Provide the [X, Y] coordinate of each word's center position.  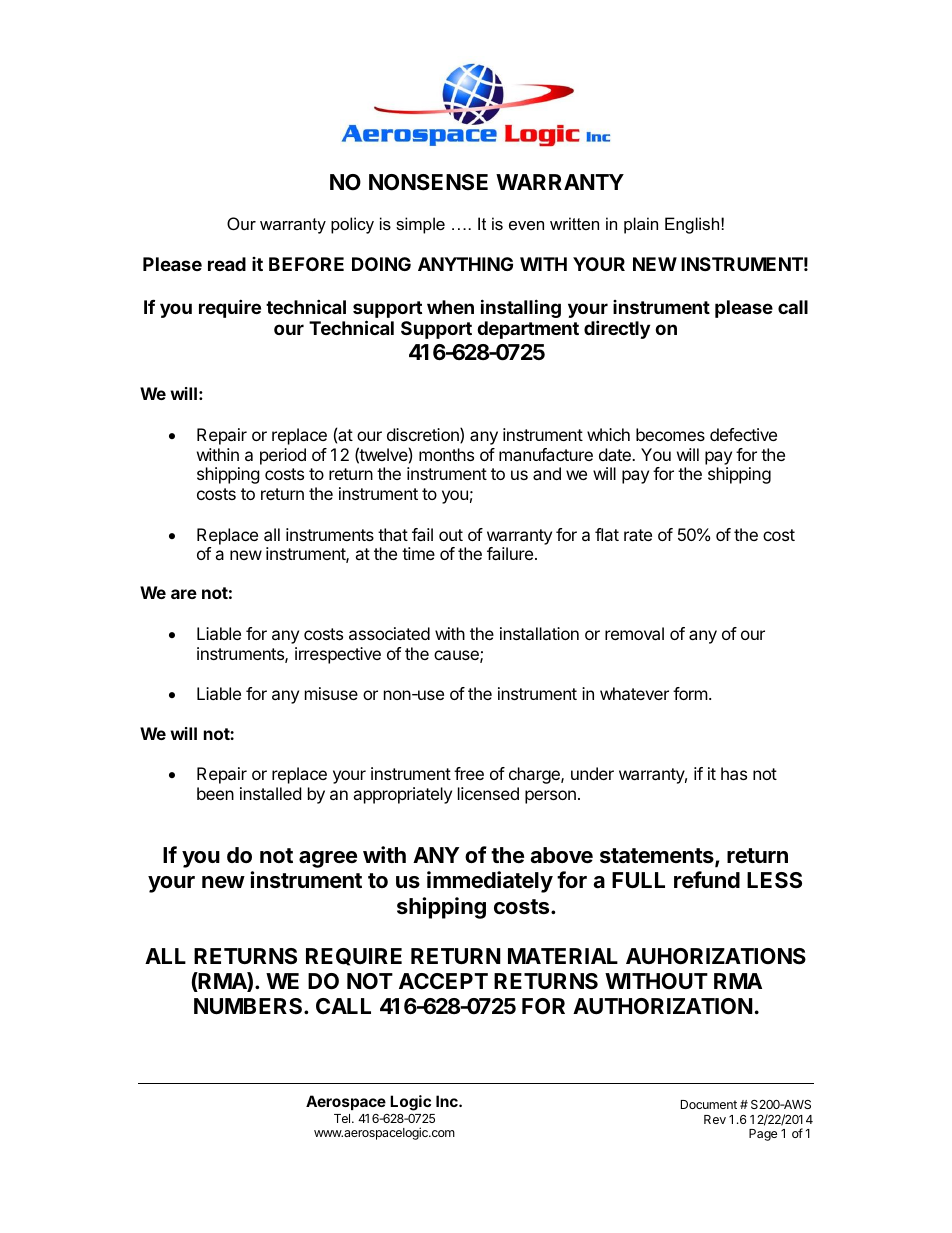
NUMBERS [249, 1006]
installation [539, 633]
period [283, 456]
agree [328, 859]
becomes [670, 434]
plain [641, 225]
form [690, 693]
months [446, 454]
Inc [448, 1101]
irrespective [338, 655]
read [227, 264]
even [526, 225]
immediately [490, 882]
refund [707, 879]
